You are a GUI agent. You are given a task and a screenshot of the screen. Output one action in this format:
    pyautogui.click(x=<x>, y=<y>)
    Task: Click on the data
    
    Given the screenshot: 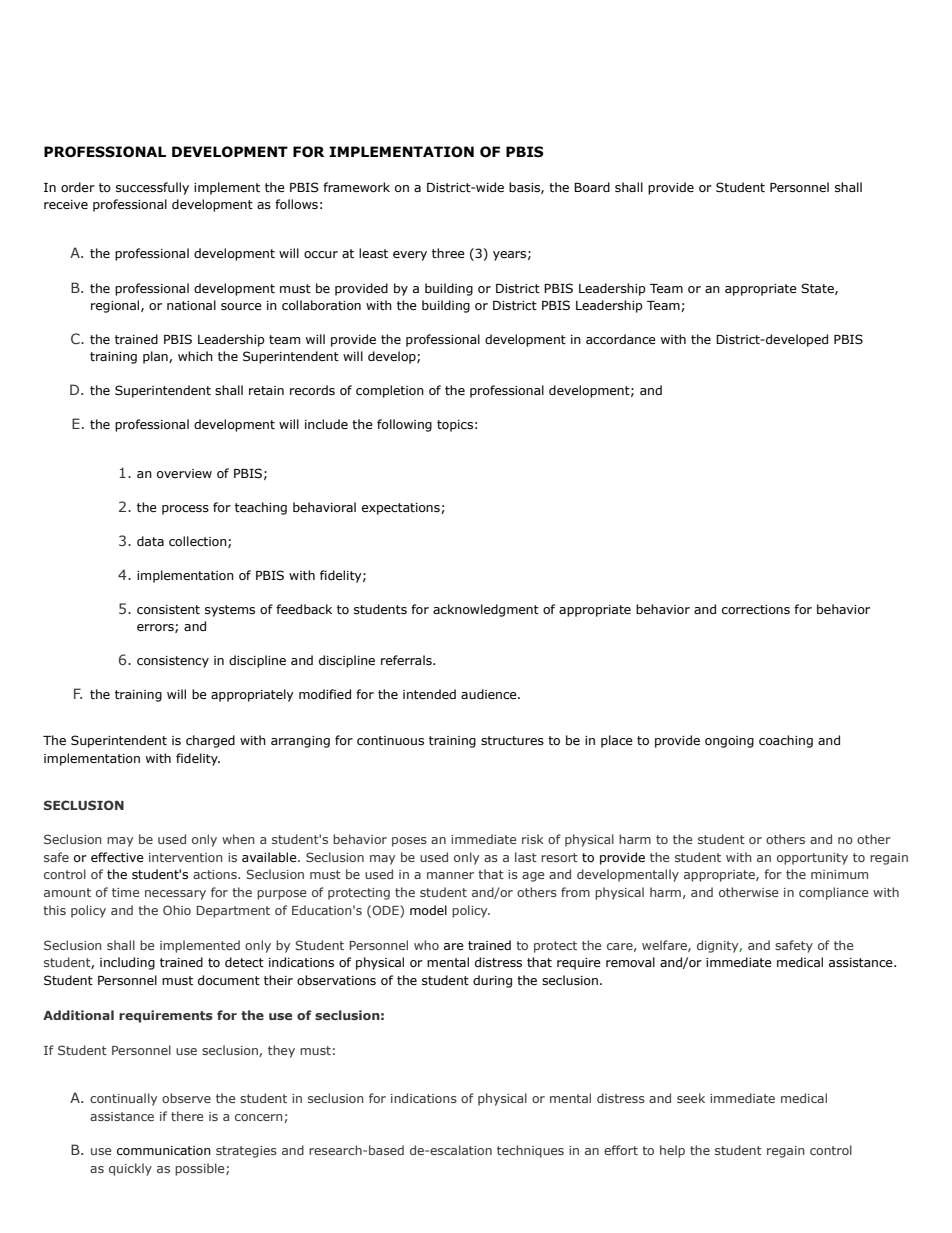 What is the action you would take?
    pyautogui.click(x=150, y=541)
